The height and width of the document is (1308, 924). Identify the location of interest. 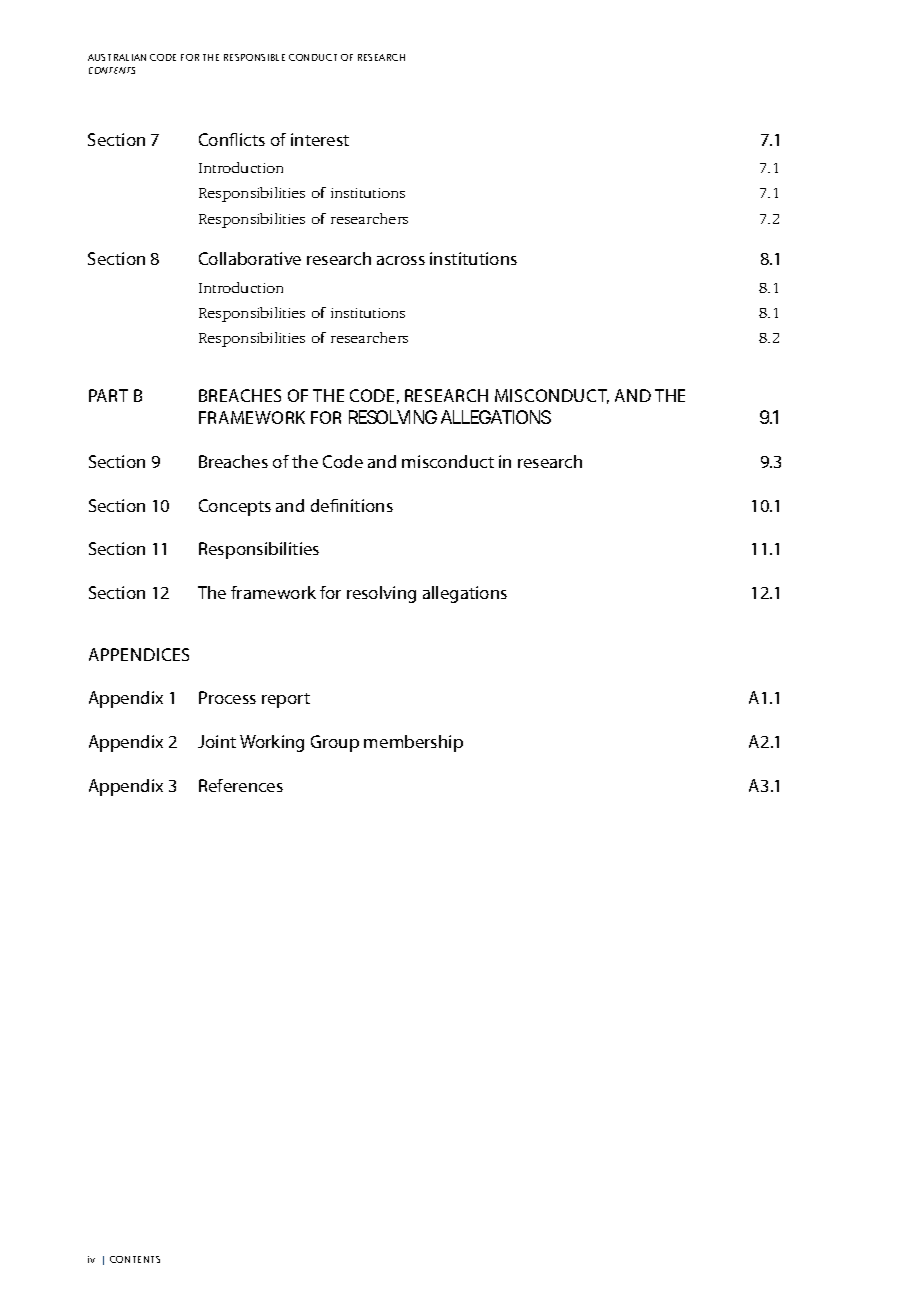
(320, 139).
